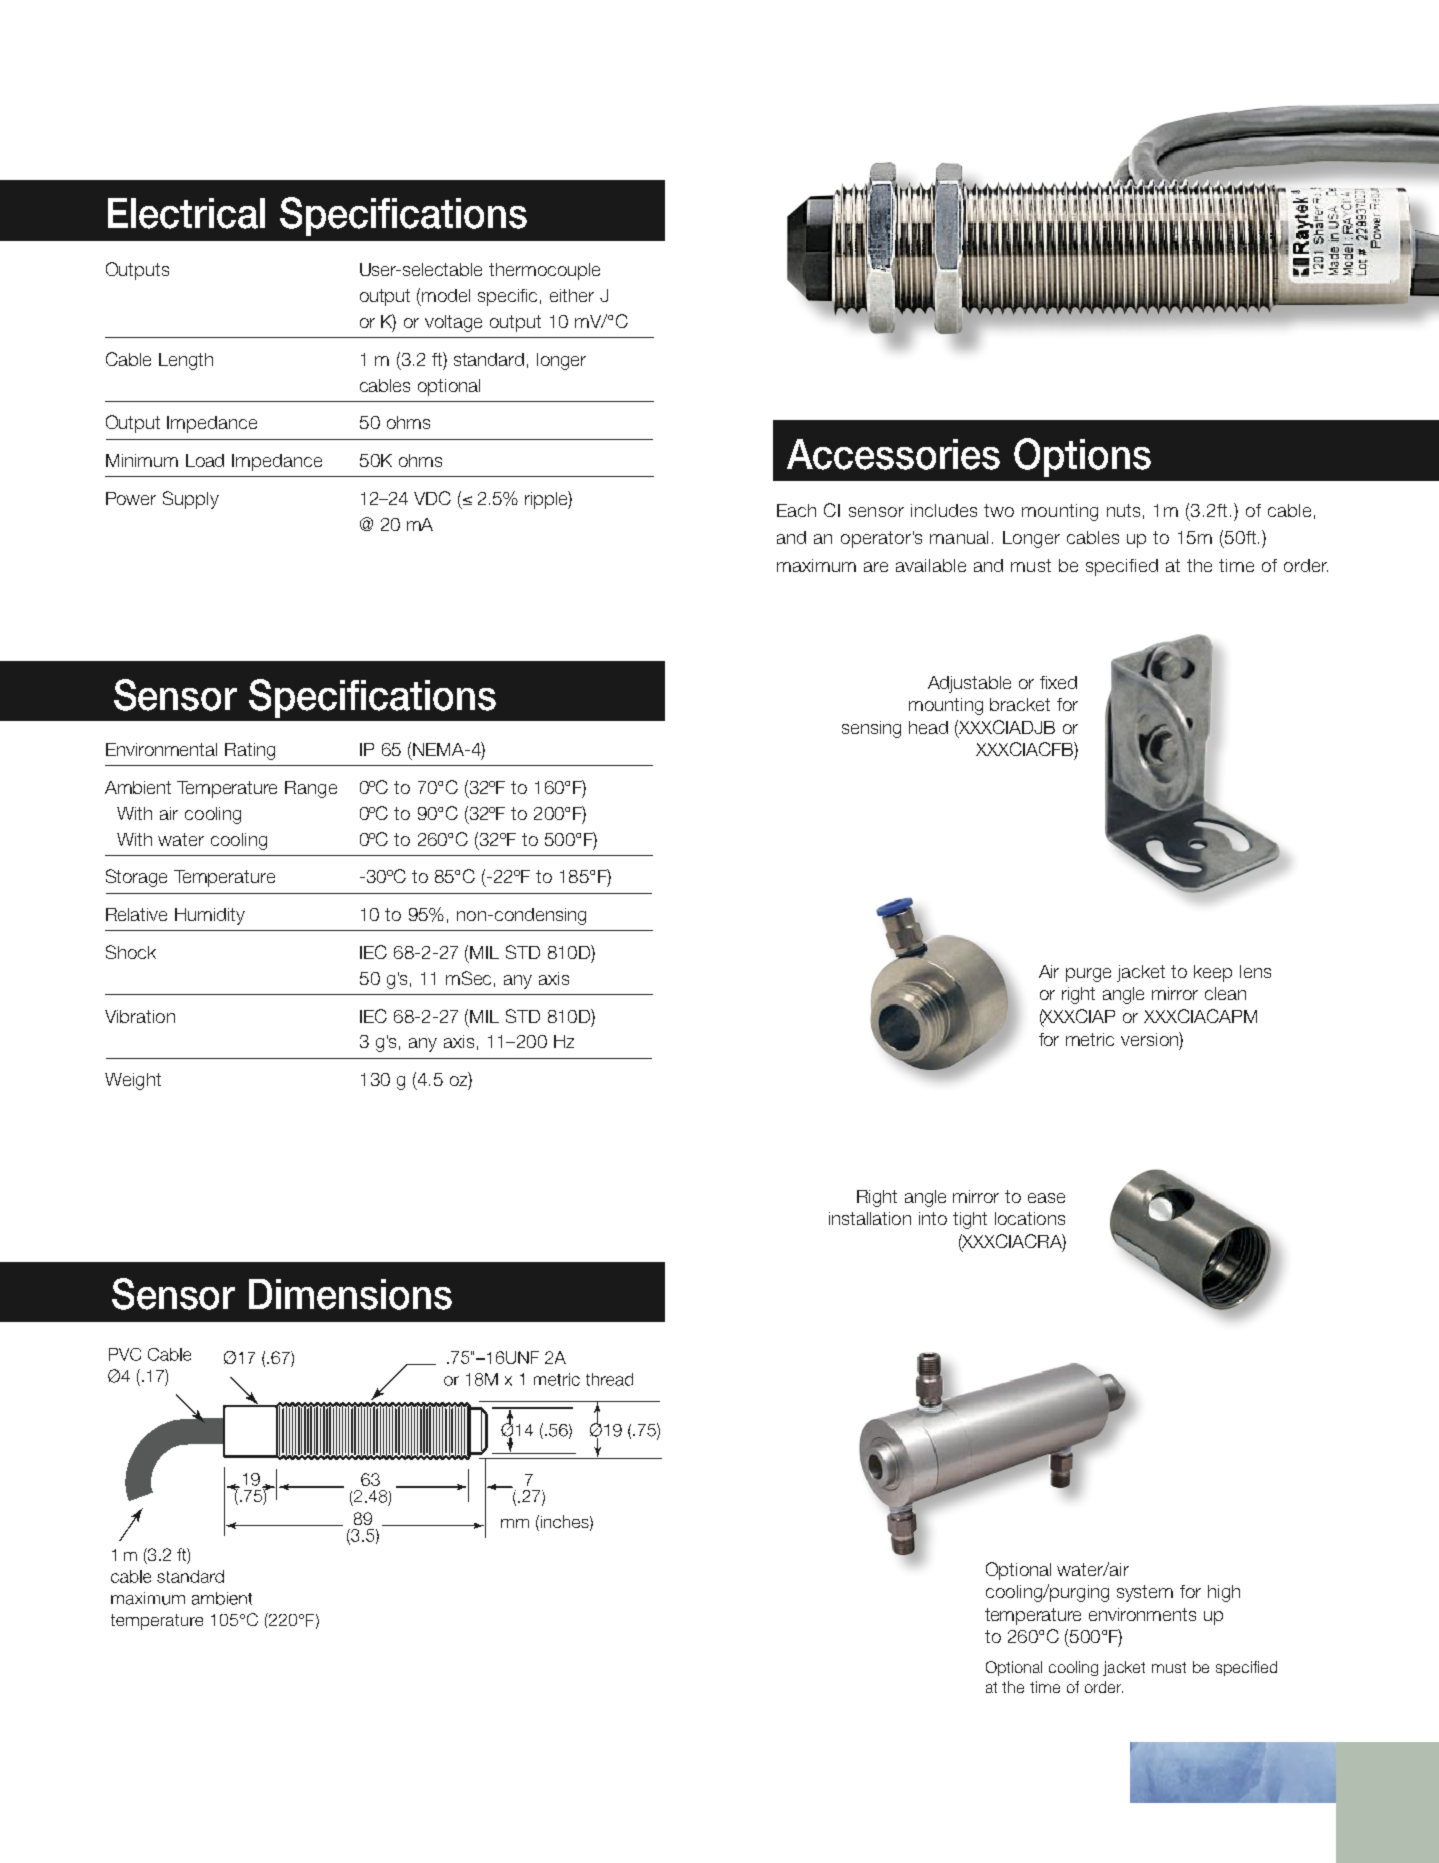  I want to click on Options, so click(1082, 457).
